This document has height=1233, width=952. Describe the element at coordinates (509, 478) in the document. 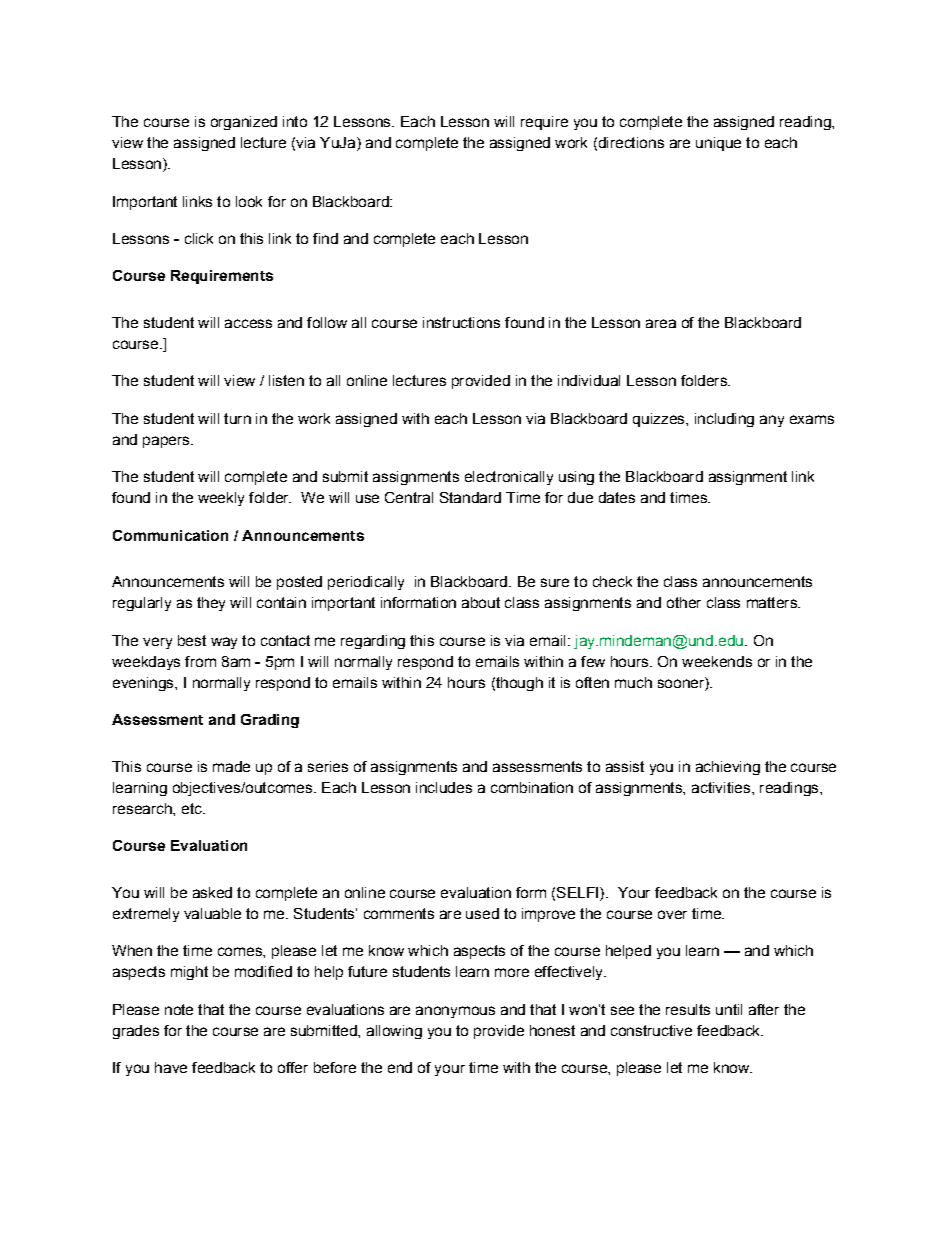

I see `electronically` at that location.
